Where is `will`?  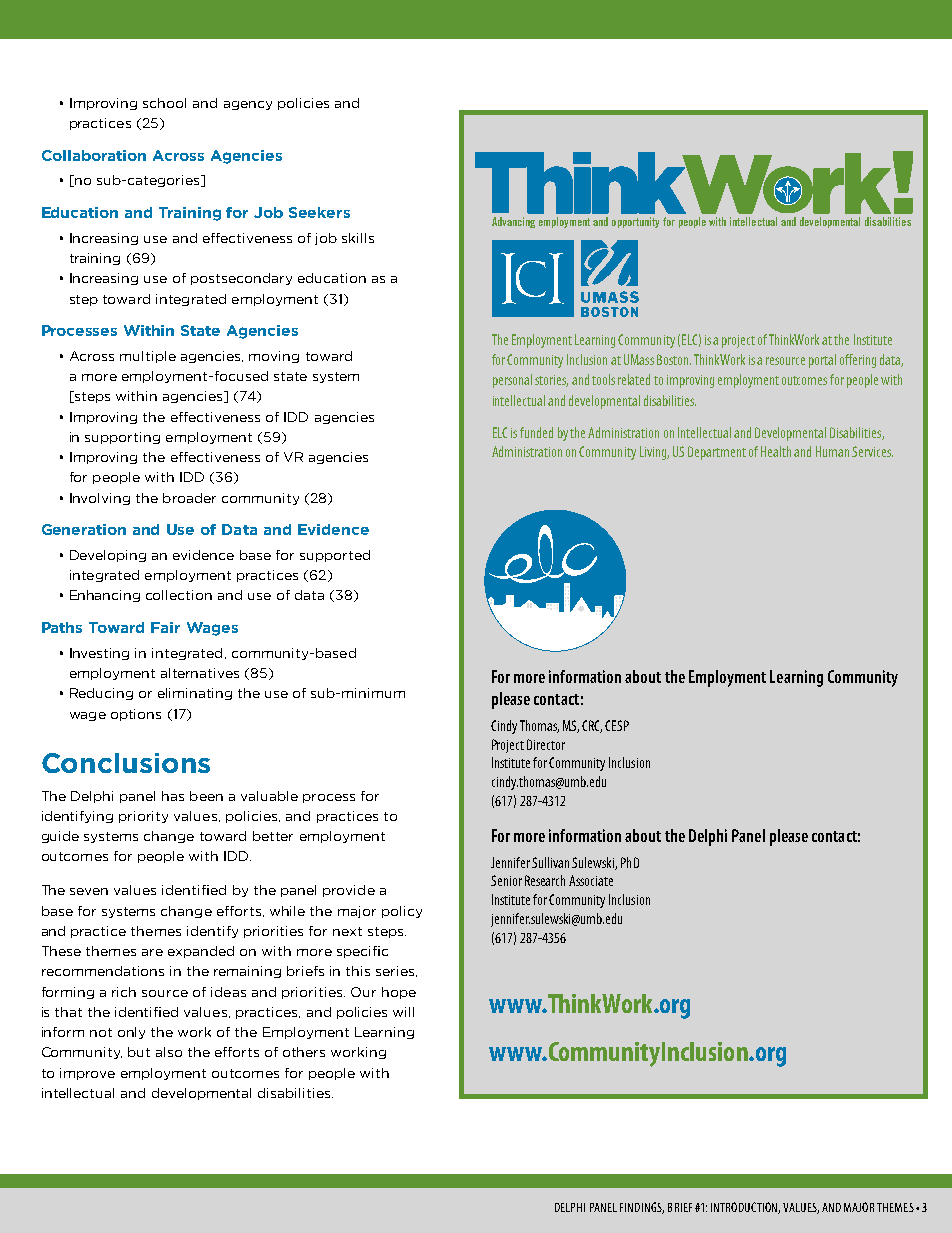
will is located at coordinates (403, 1012).
